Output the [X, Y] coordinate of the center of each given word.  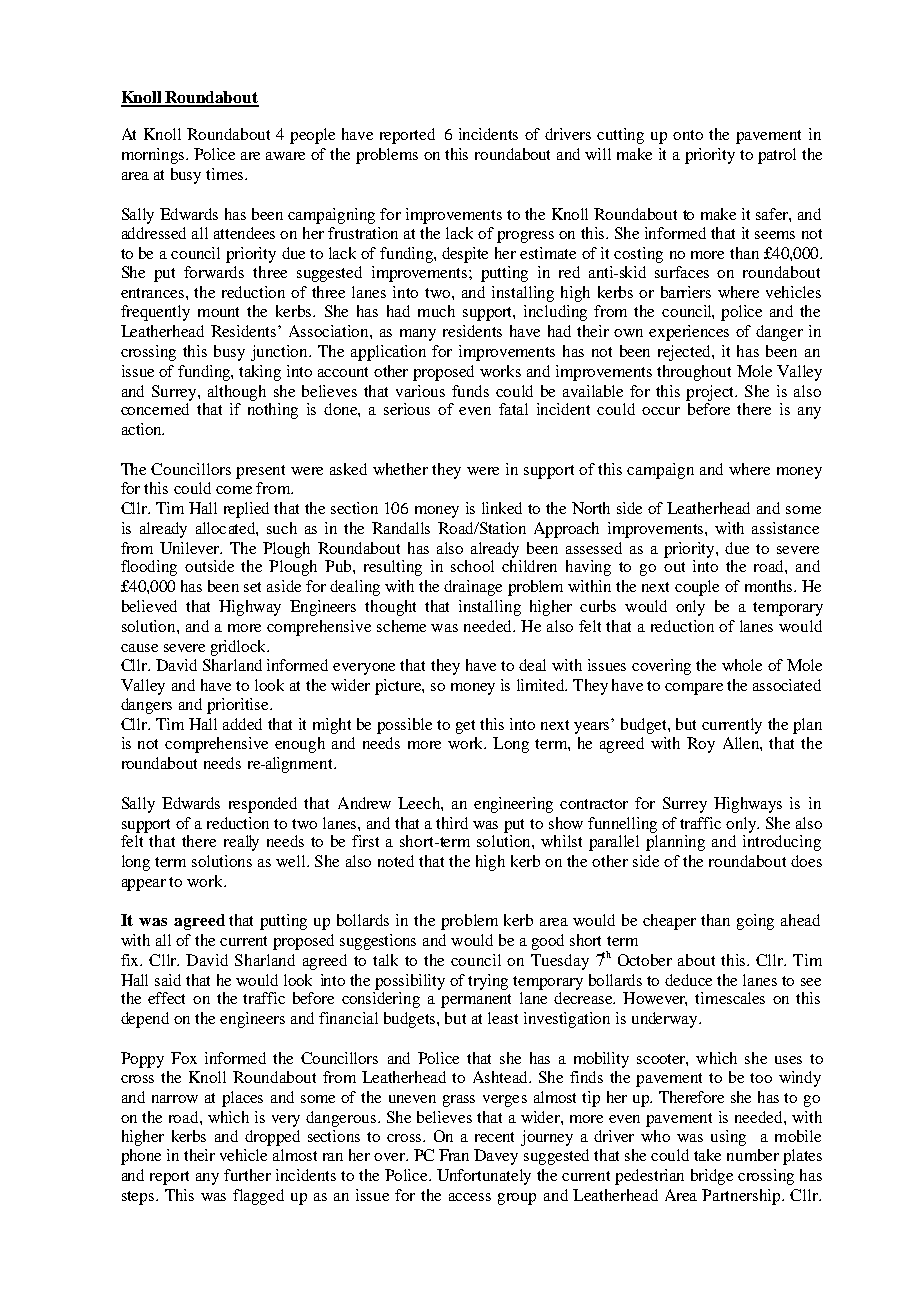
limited [542, 685]
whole [742, 665]
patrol [777, 156]
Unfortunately [484, 1177]
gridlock [240, 648]
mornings [154, 156]
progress [525, 237]
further [247, 1175]
